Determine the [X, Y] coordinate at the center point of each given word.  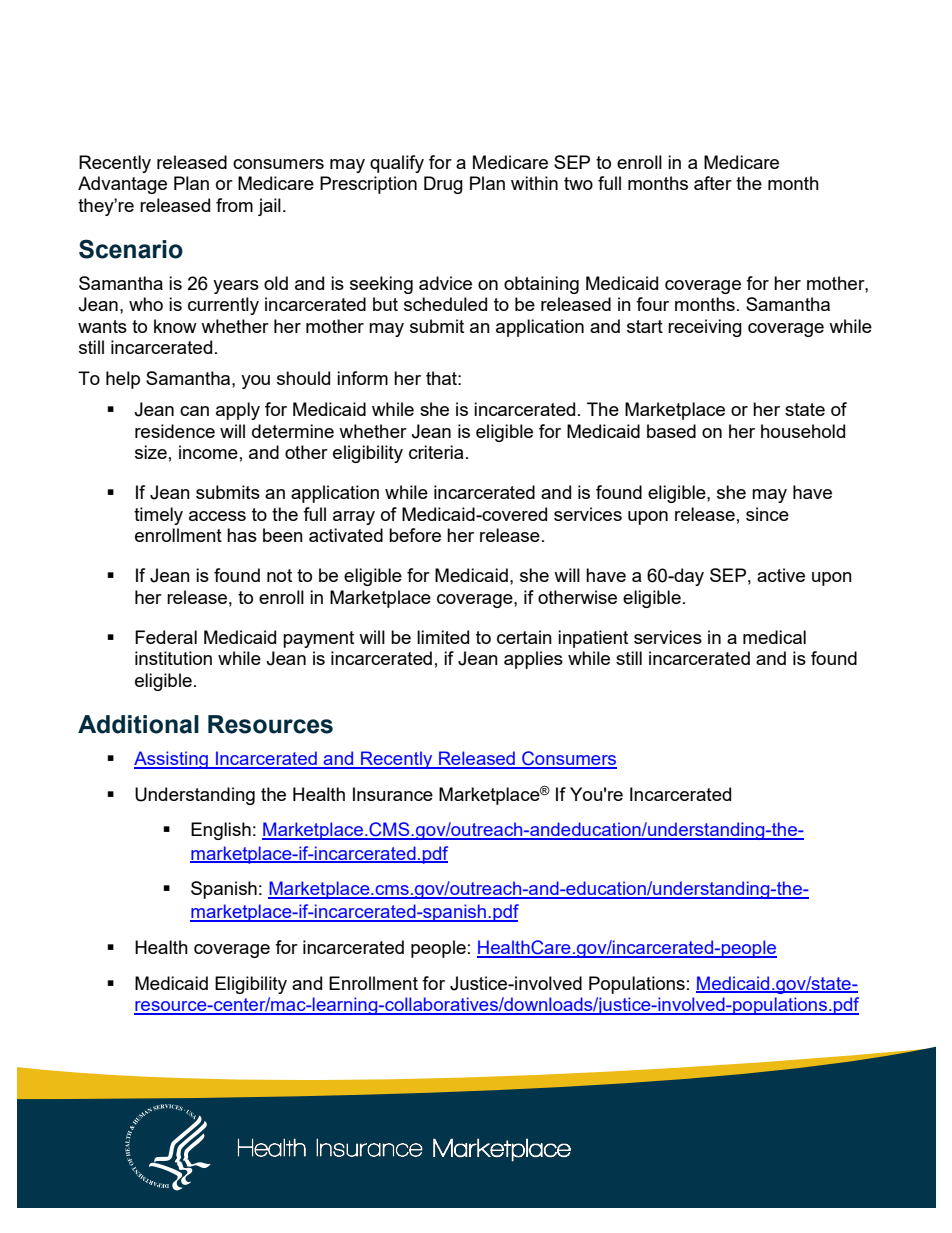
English [221, 831]
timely [158, 516]
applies [533, 660]
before [415, 535]
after [713, 183]
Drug [443, 185]
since [767, 514]
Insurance [393, 794]
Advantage [122, 185]
